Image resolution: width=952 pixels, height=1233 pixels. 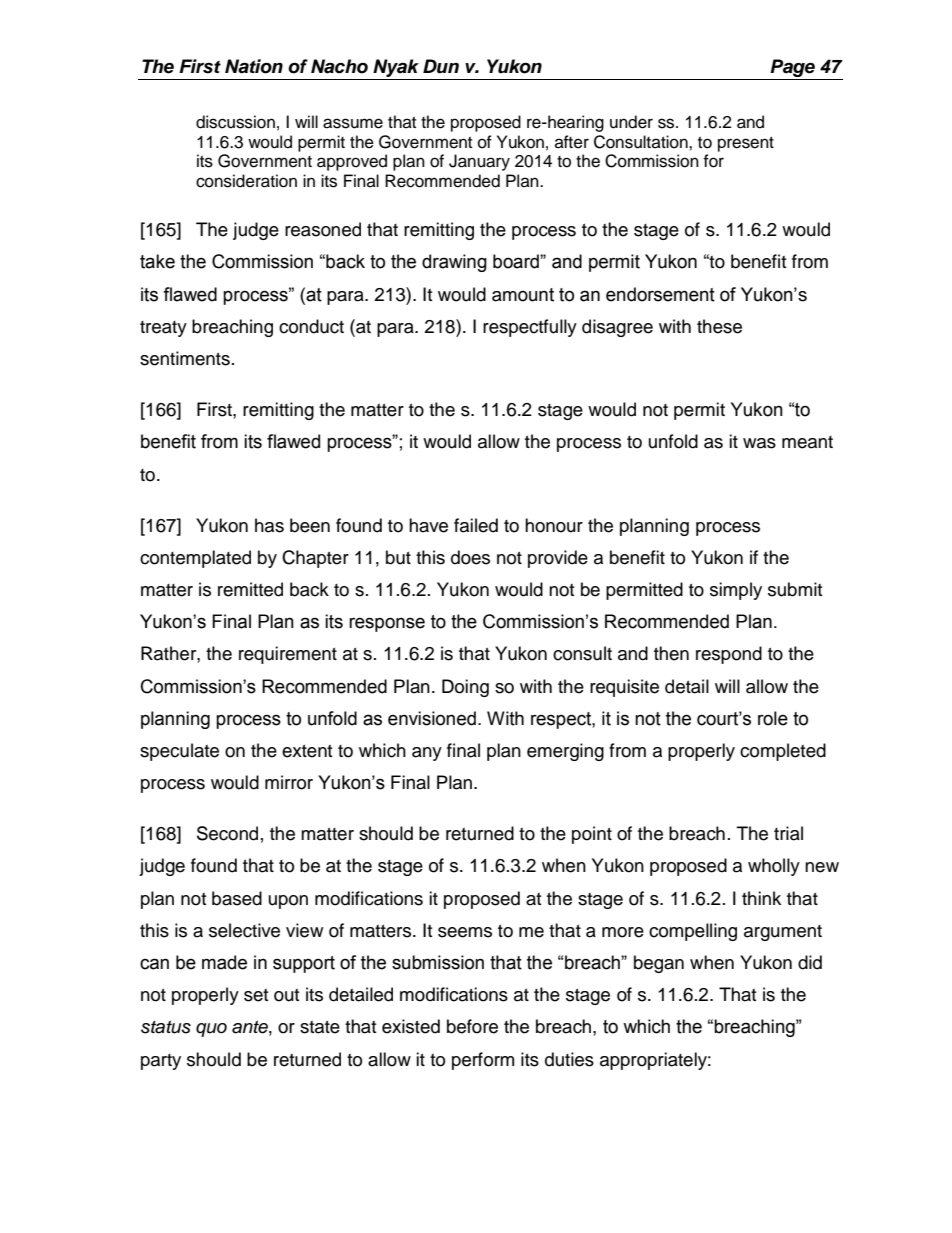 I want to click on quo, so click(x=211, y=1030).
